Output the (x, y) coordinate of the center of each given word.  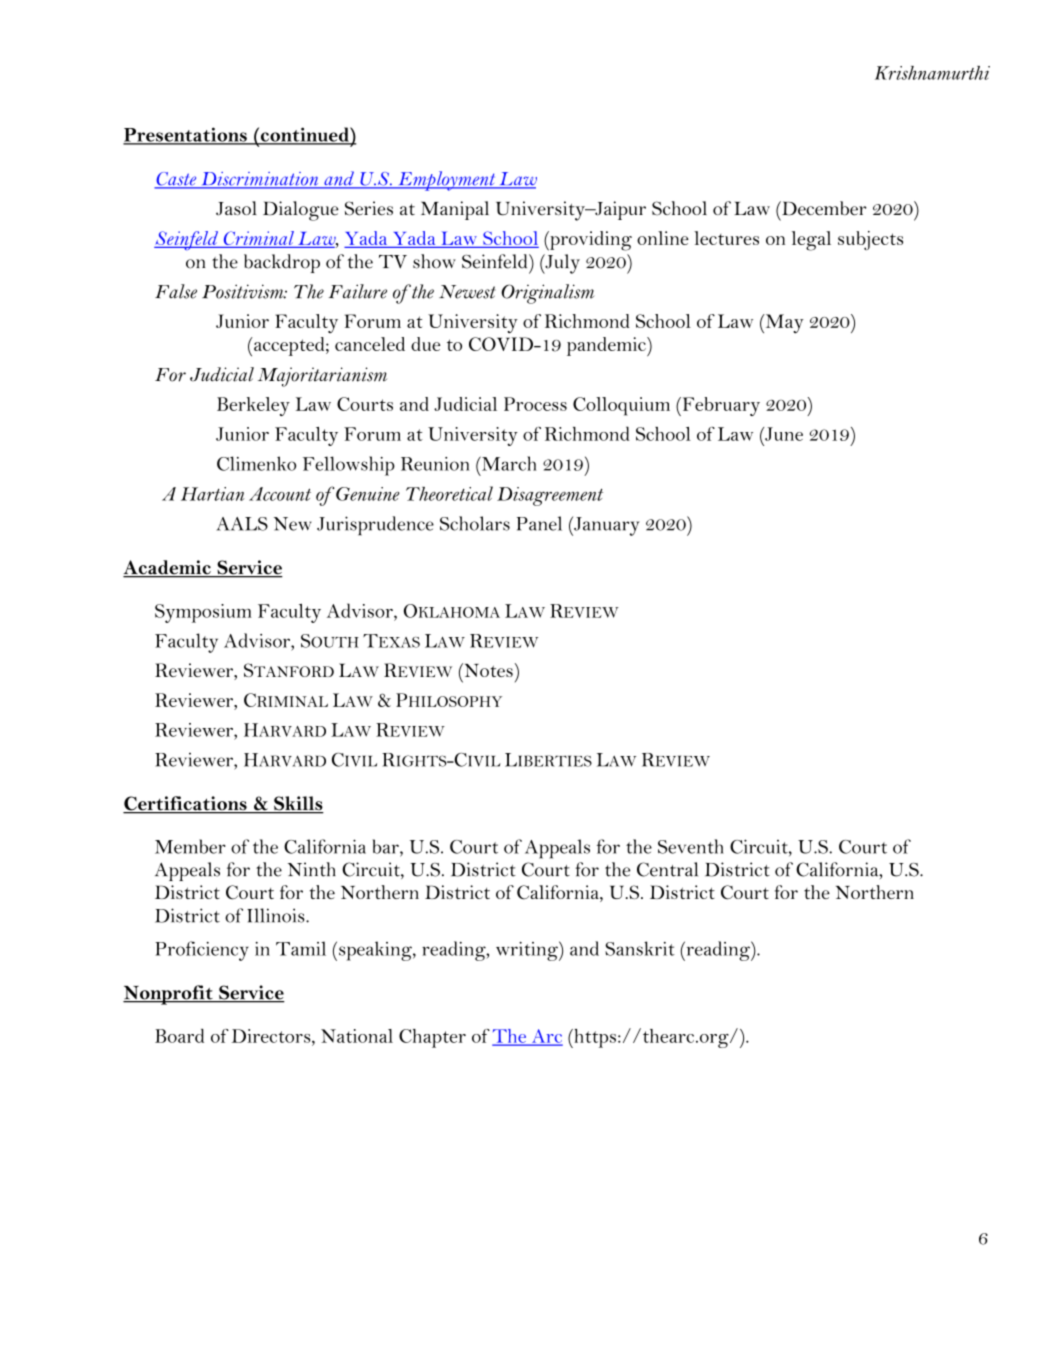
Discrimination (260, 180)
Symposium (203, 613)
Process (535, 404)
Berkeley (253, 406)
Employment (447, 181)
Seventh (691, 846)
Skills (298, 804)
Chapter (432, 1038)
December (823, 208)
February (720, 406)
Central (667, 869)
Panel (539, 523)
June (783, 434)
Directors (272, 1036)
